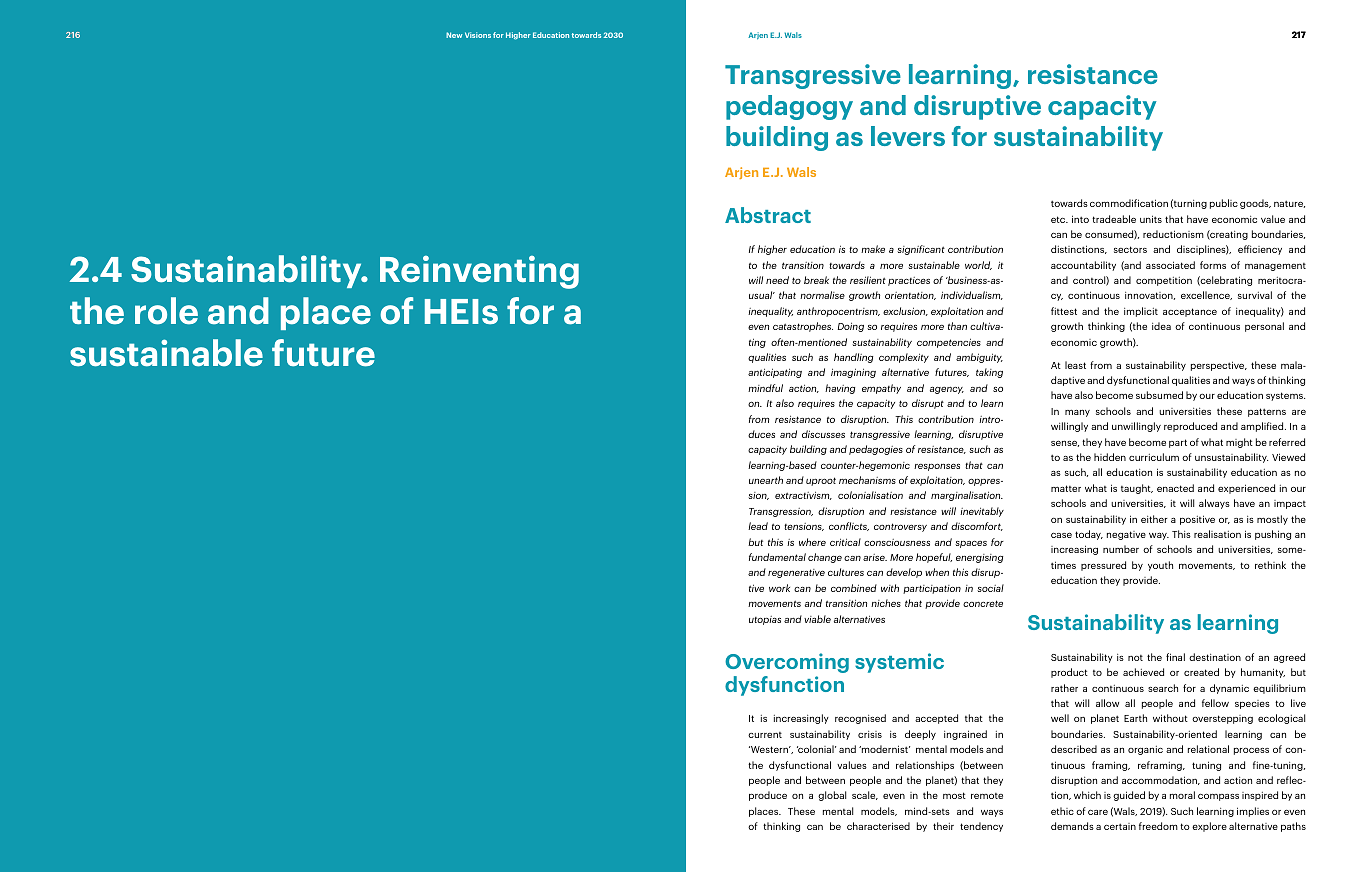 This image has width=1372, height=872. I want to click on global, so click(832, 796).
